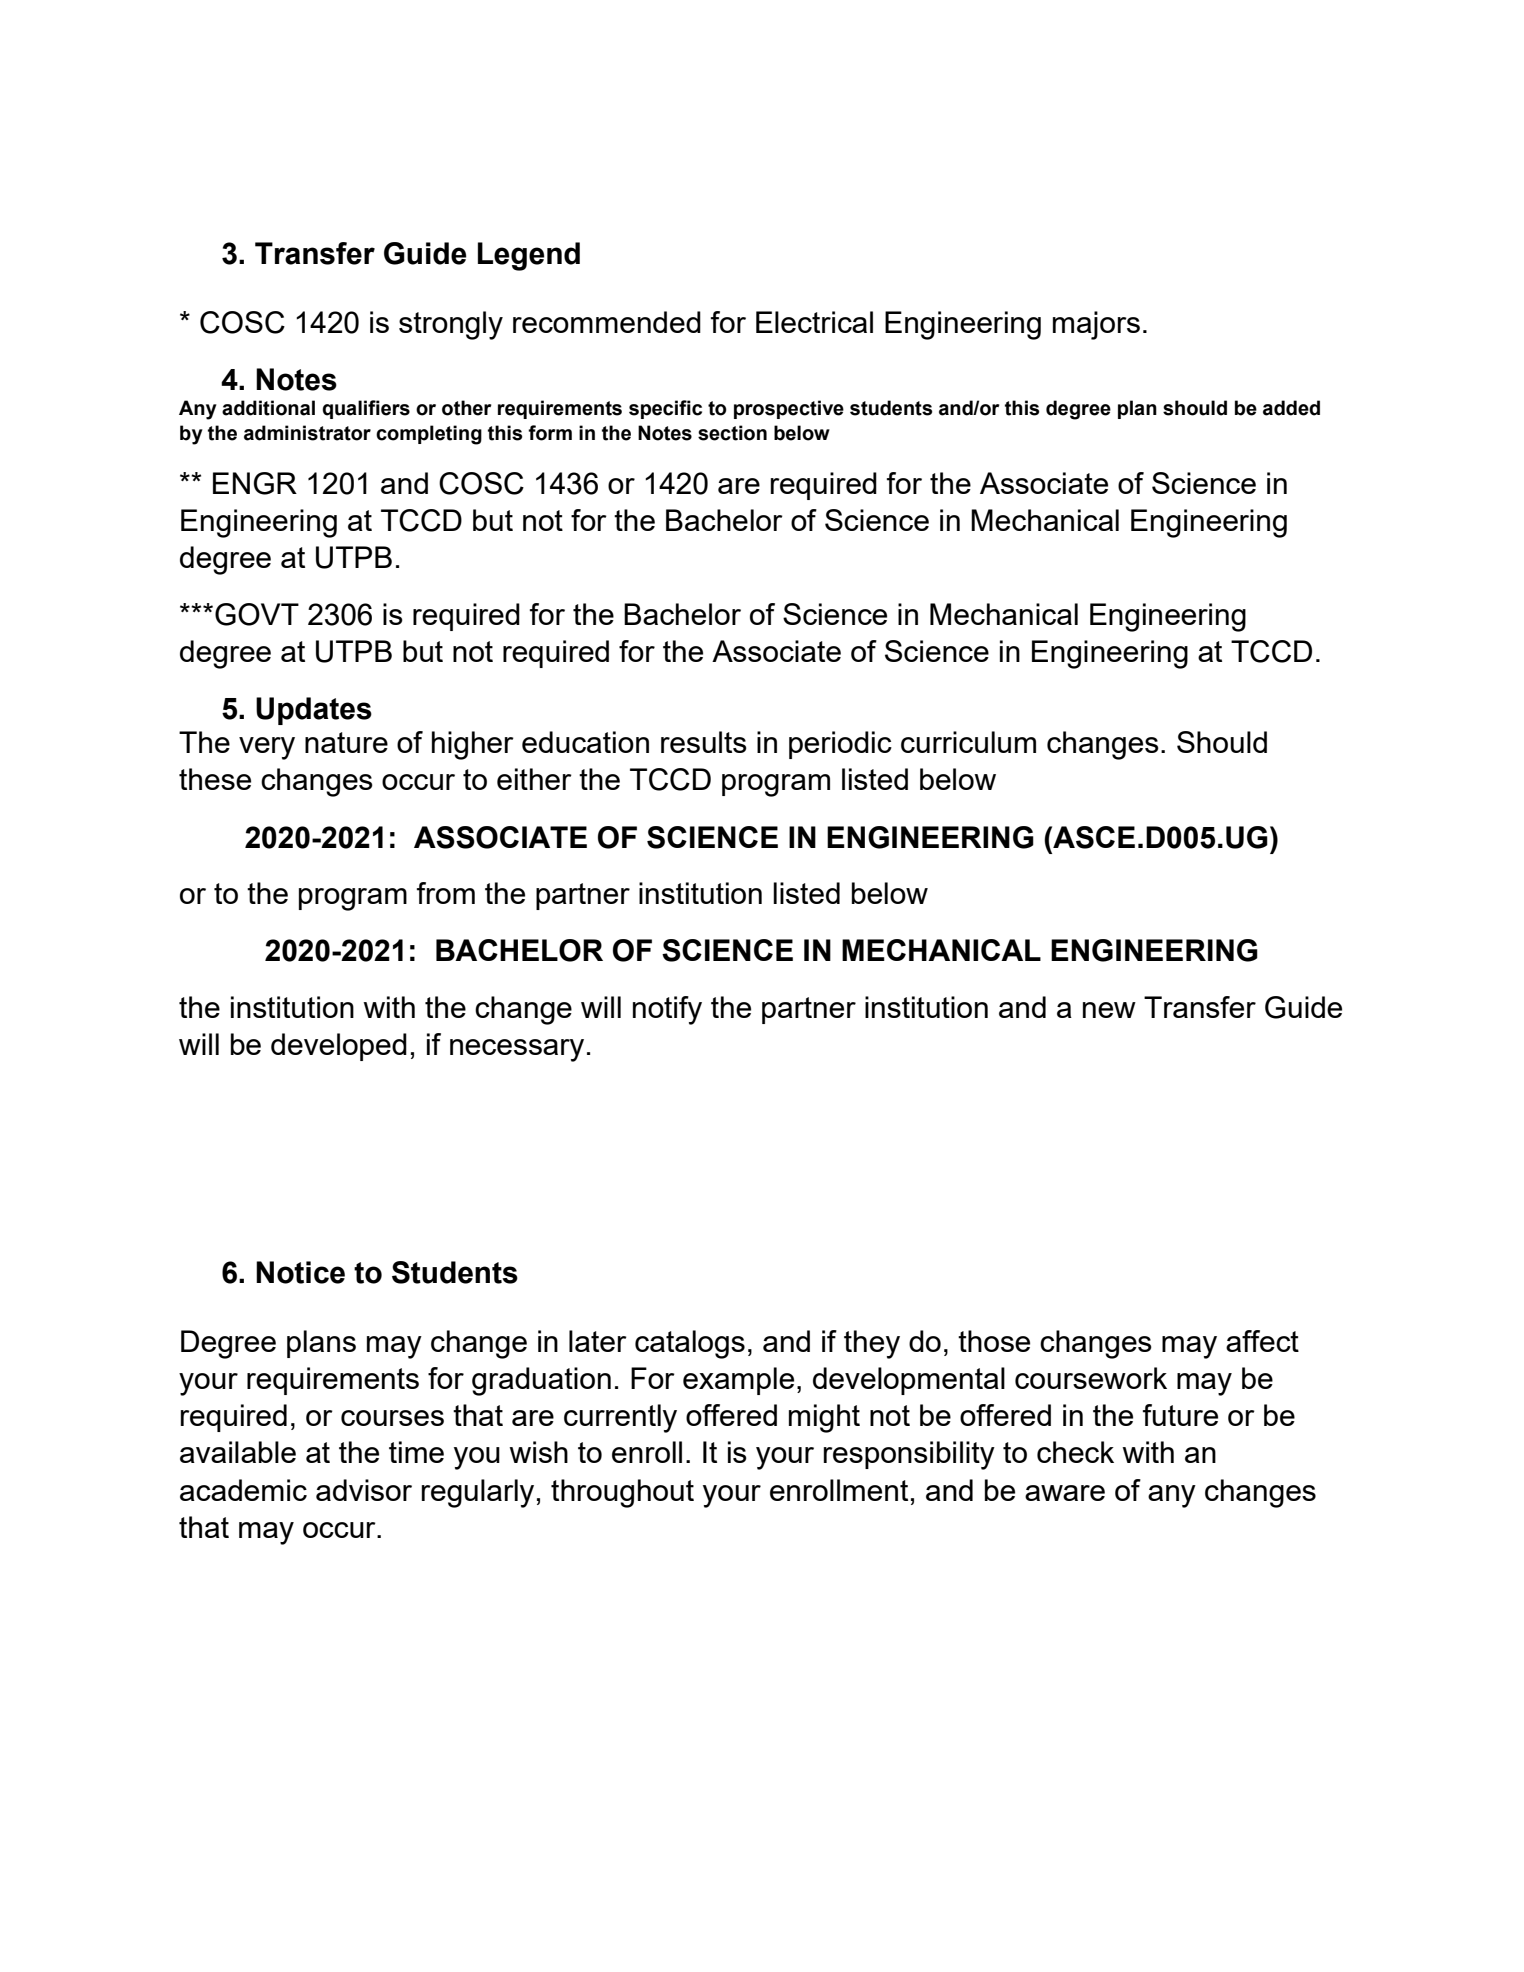 The width and height of the screenshot is (1524, 1972). I want to click on administrator, so click(307, 433).
